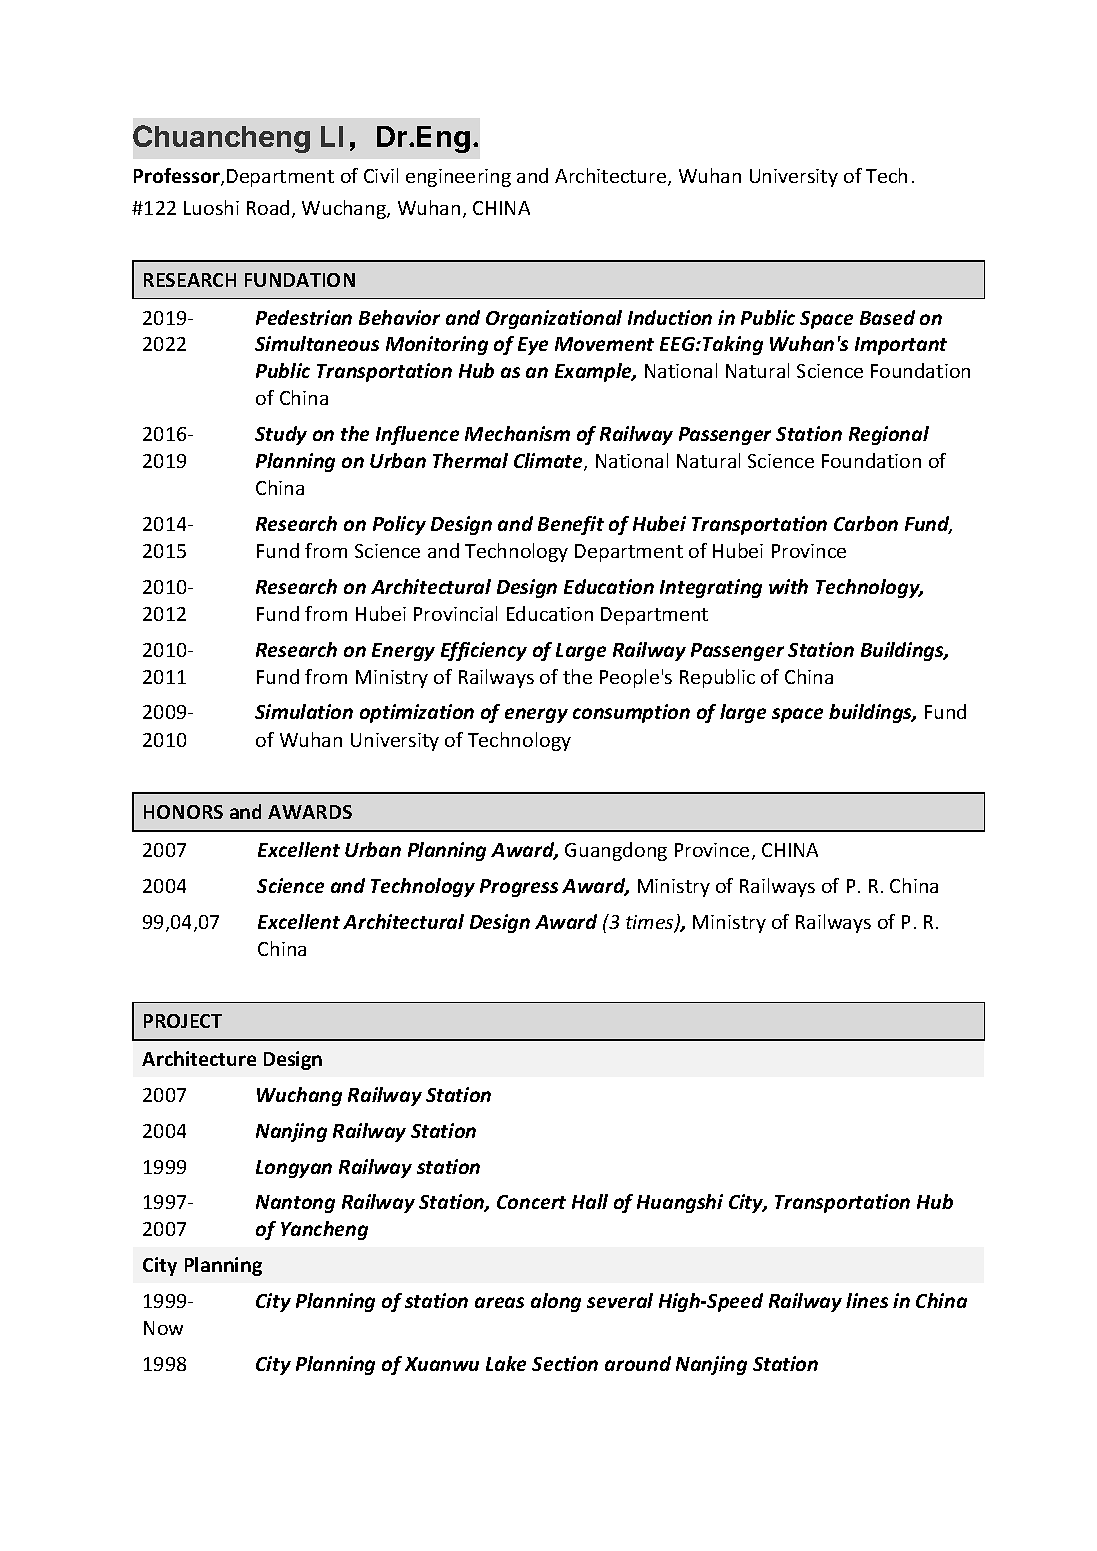 Image resolution: width=1097 pixels, height=1551 pixels. I want to click on Guangdong, so click(616, 851).
